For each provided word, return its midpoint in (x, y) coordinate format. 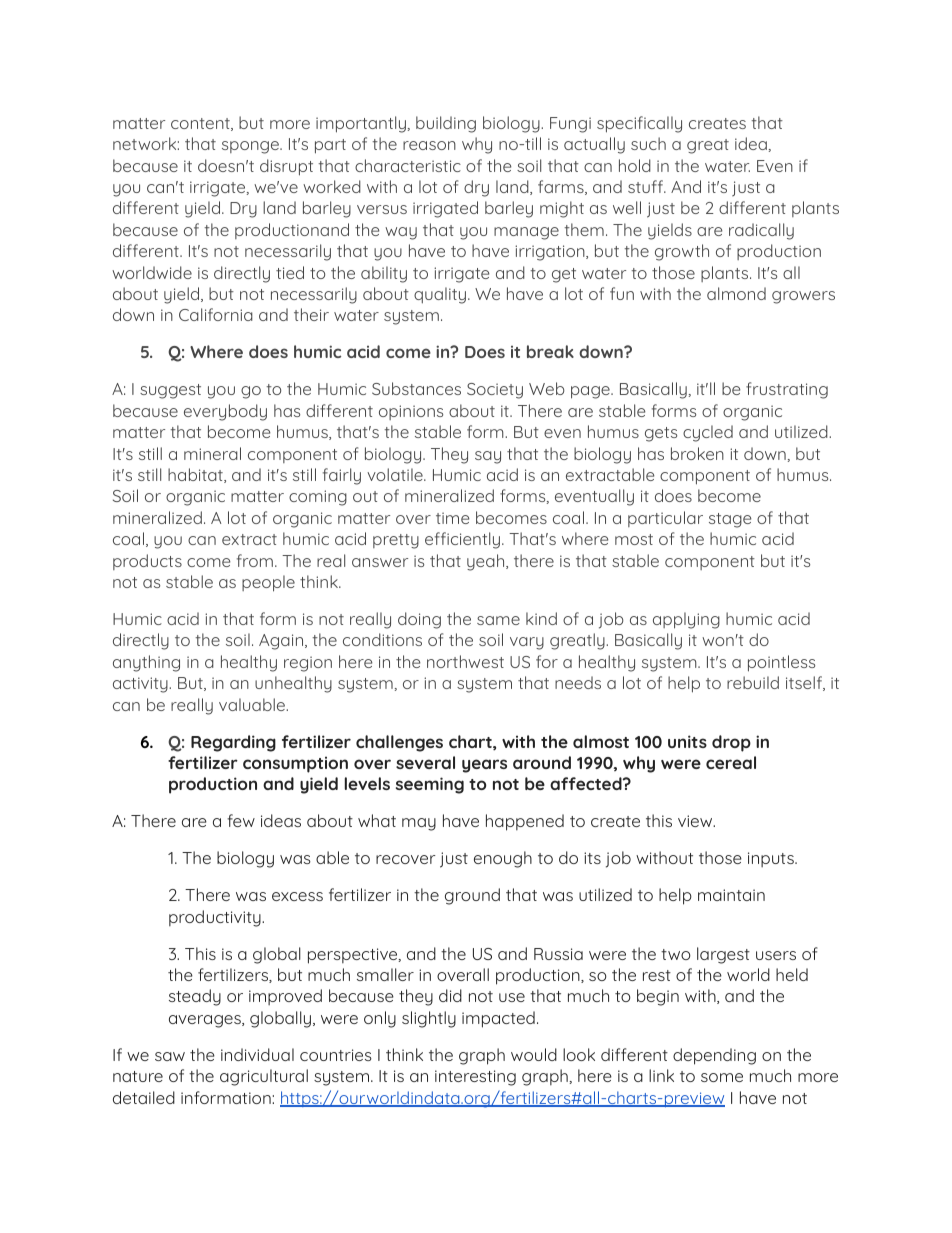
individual (257, 1054)
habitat (196, 475)
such (648, 143)
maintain (731, 895)
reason (429, 145)
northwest (465, 661)
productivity (216, 918)
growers (803, 297)
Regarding (233, 743)
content (201, 124)
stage (730, 520)
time (453, 518)
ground (472, 896)
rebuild (753, 682)
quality (440, 295)
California (216, 314)
